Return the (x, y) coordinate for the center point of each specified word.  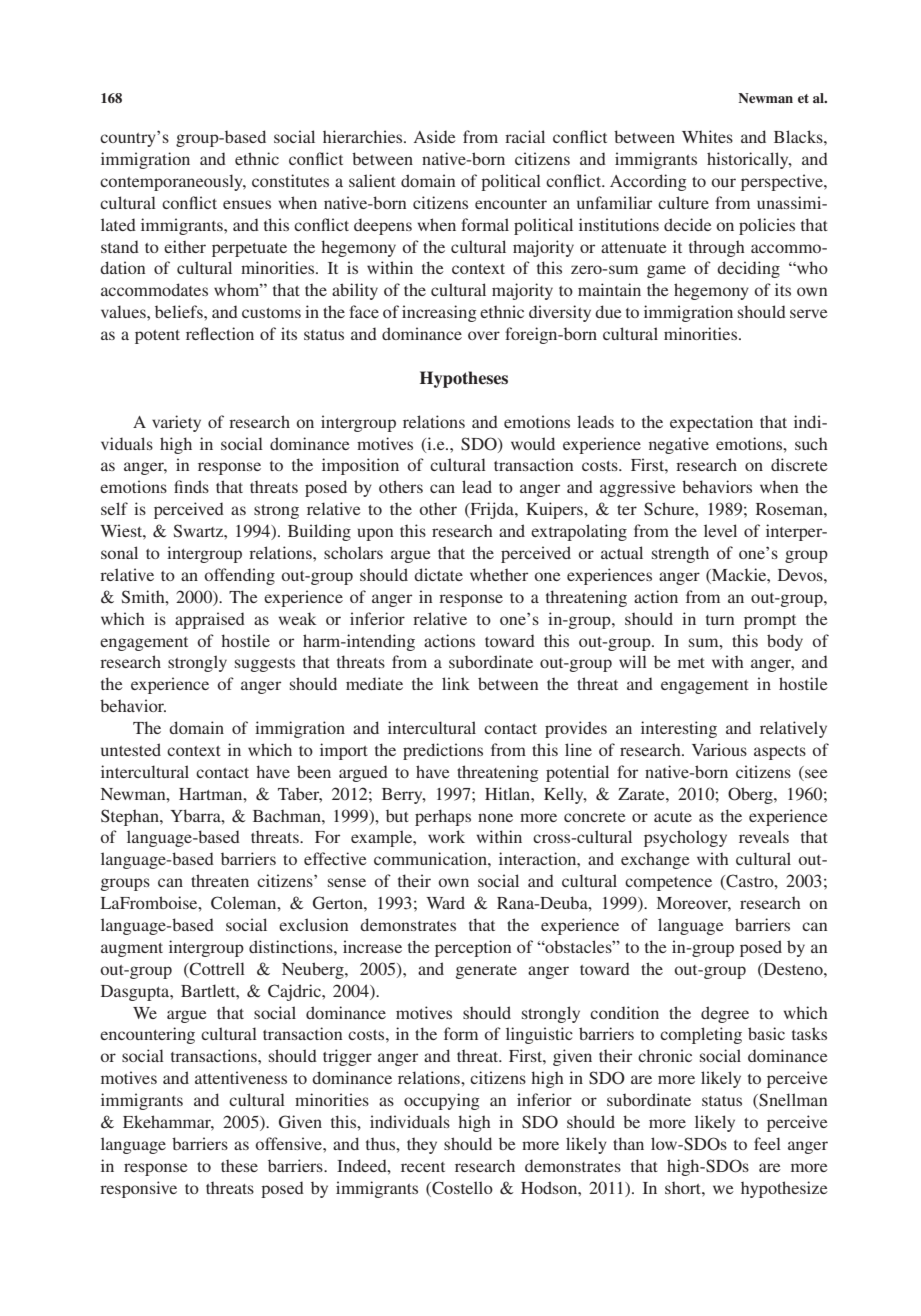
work (446, 836)
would (533, 443)
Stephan (131, 817)
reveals (764, 836)
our (723, 182)
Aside (435, 136)
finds (191, 486)
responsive (138, 1189)
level (720, 530)
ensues (247, 204)
